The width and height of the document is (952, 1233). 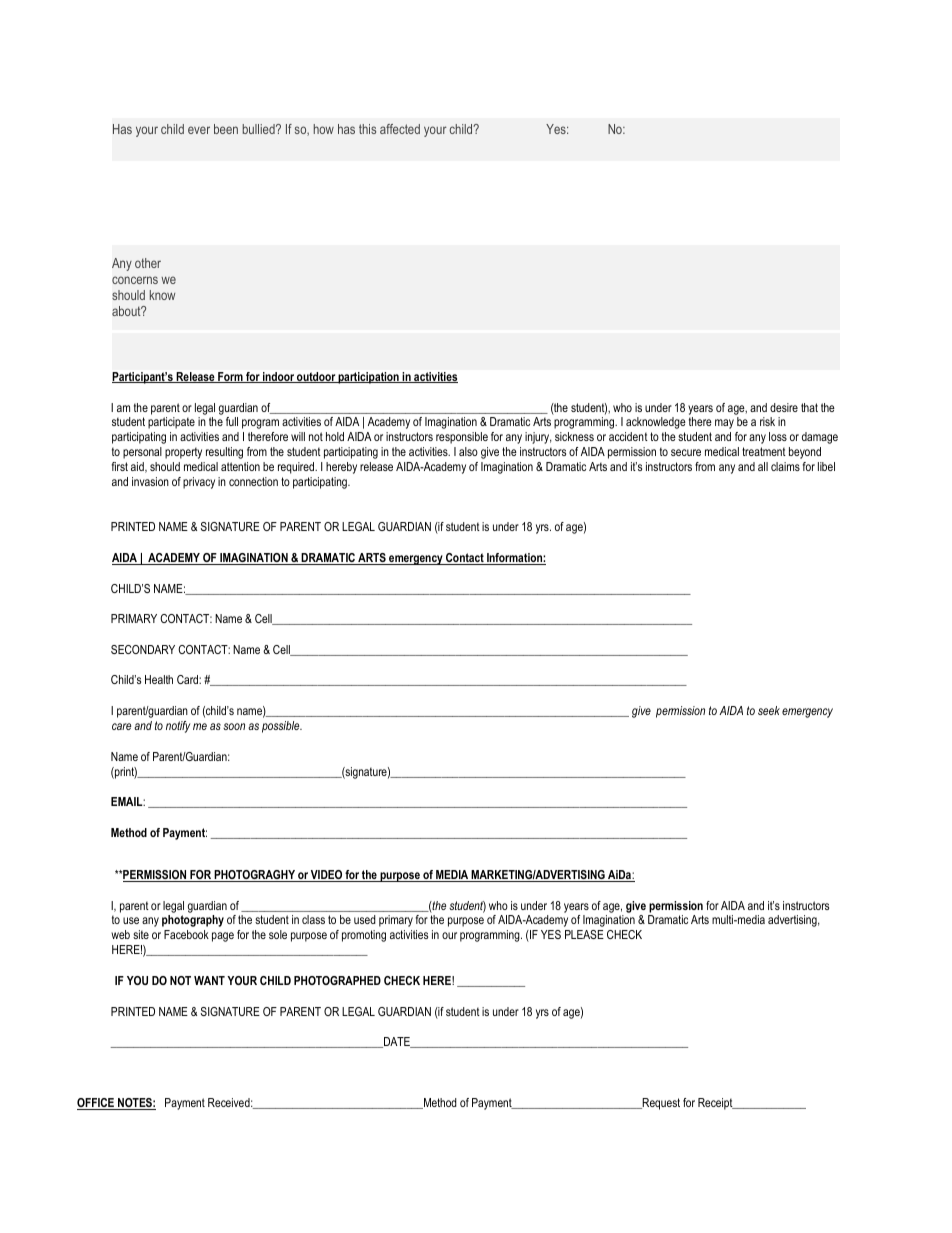 What do you see at coordinates (468, 451) in the document?
I see `also` at bounding box center [468, 451].
